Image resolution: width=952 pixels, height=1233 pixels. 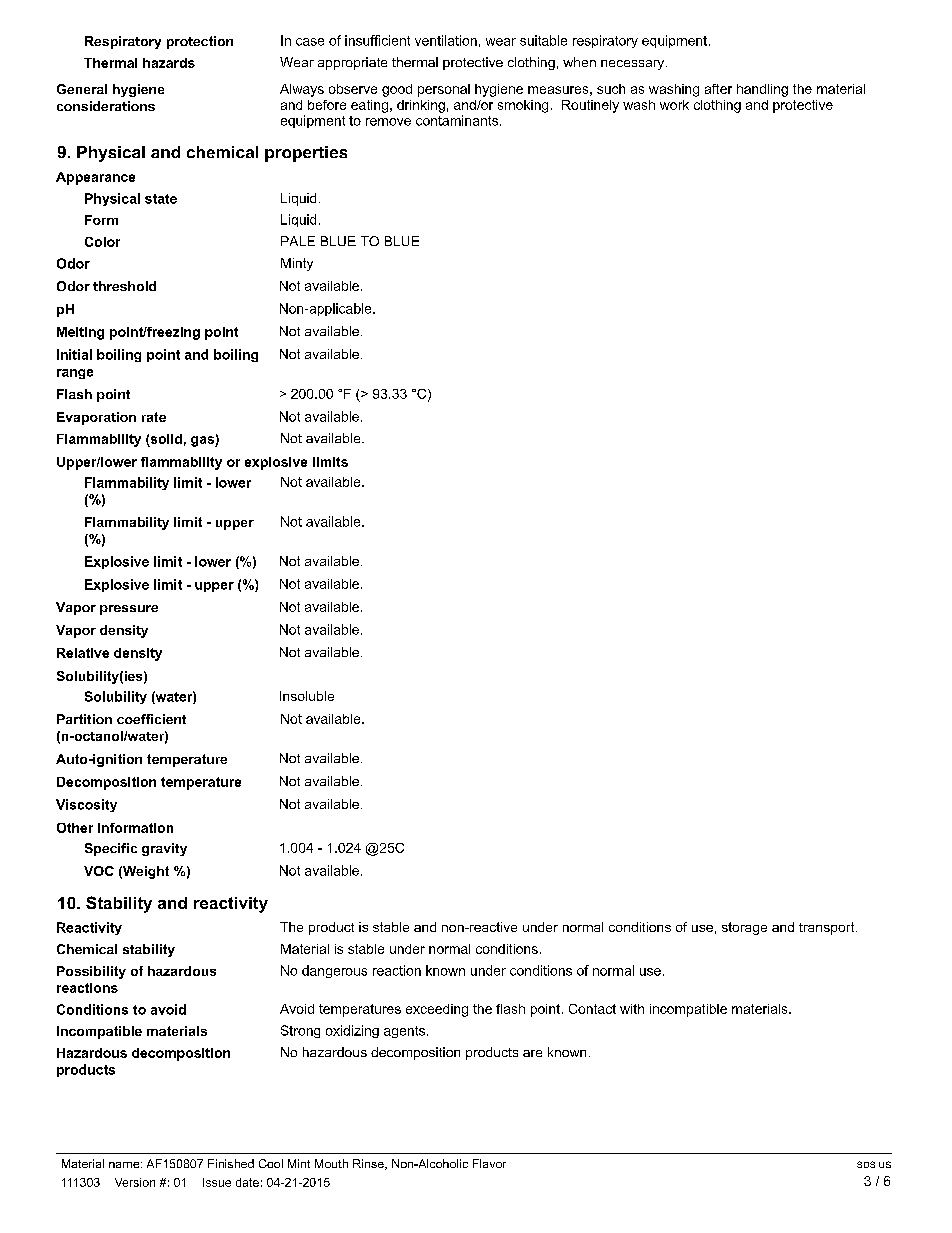 What do you see at coordinates (674, 105) in the screenshot?
I see `work` at bounding box center [674, 105].
